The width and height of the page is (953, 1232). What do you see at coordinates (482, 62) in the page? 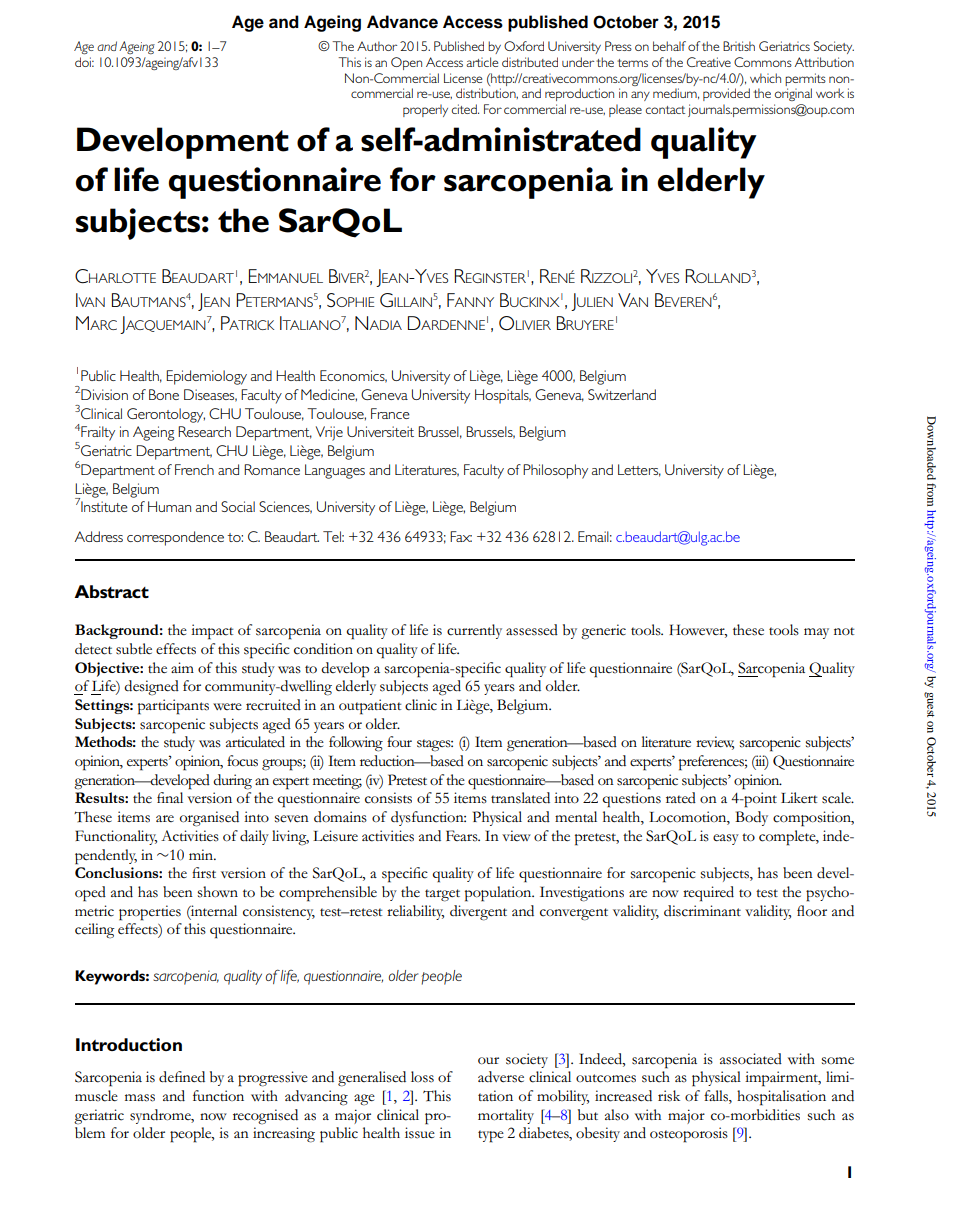
I see `article` at bounding box center [482, 62].
